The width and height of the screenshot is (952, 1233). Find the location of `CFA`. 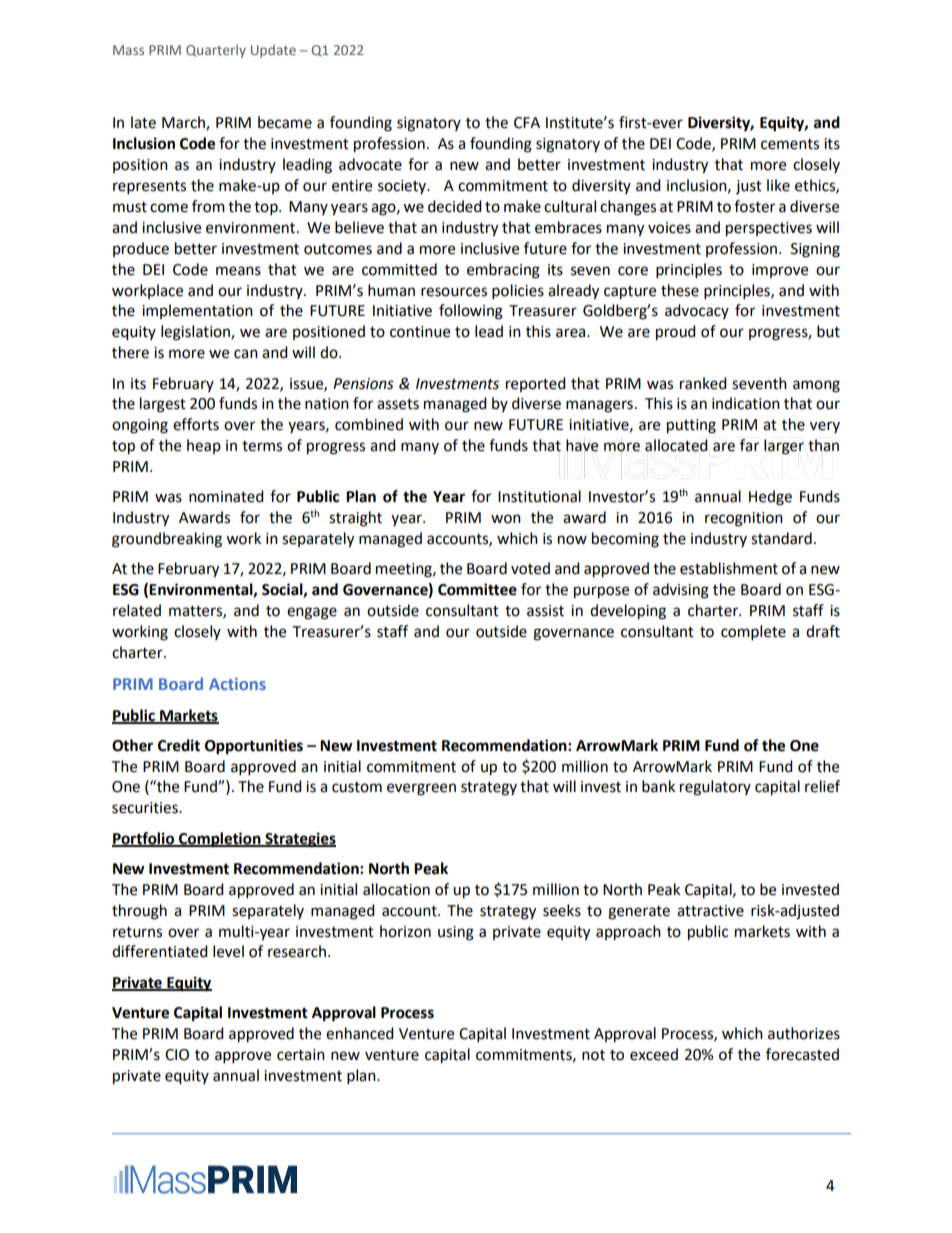

CFA is located at coordinates (527, 123).
